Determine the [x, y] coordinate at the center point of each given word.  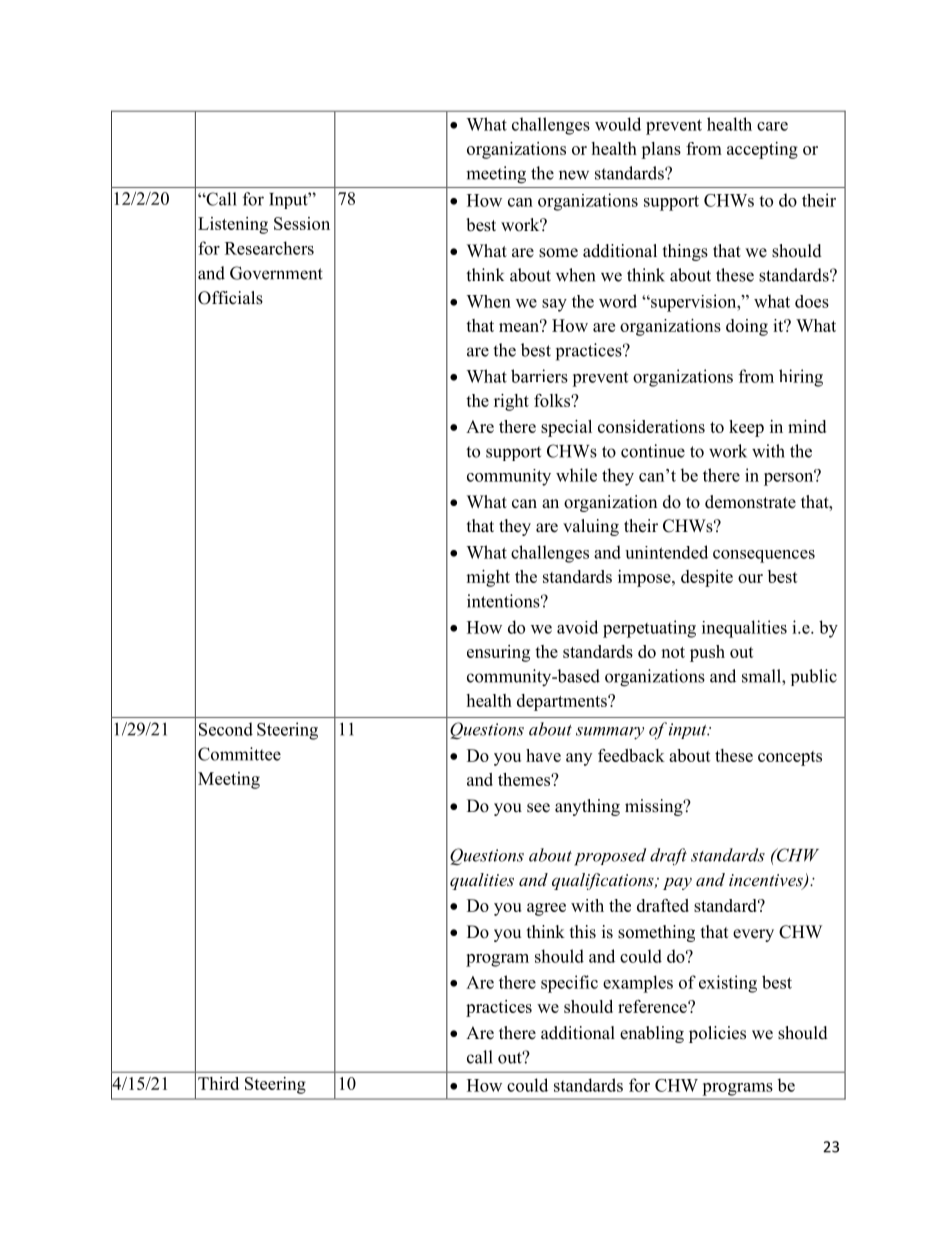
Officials [230, 298]
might [488, 578]
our [750, 578]
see [538, 808]
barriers [539, 376]
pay [677, 883]
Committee [239, 754]
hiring [801, 378]
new [574, 175]
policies [717, 1034]
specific [569, 984]
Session [302, 223]
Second [226, 729]
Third [218, 1083]
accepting [762, 150]
